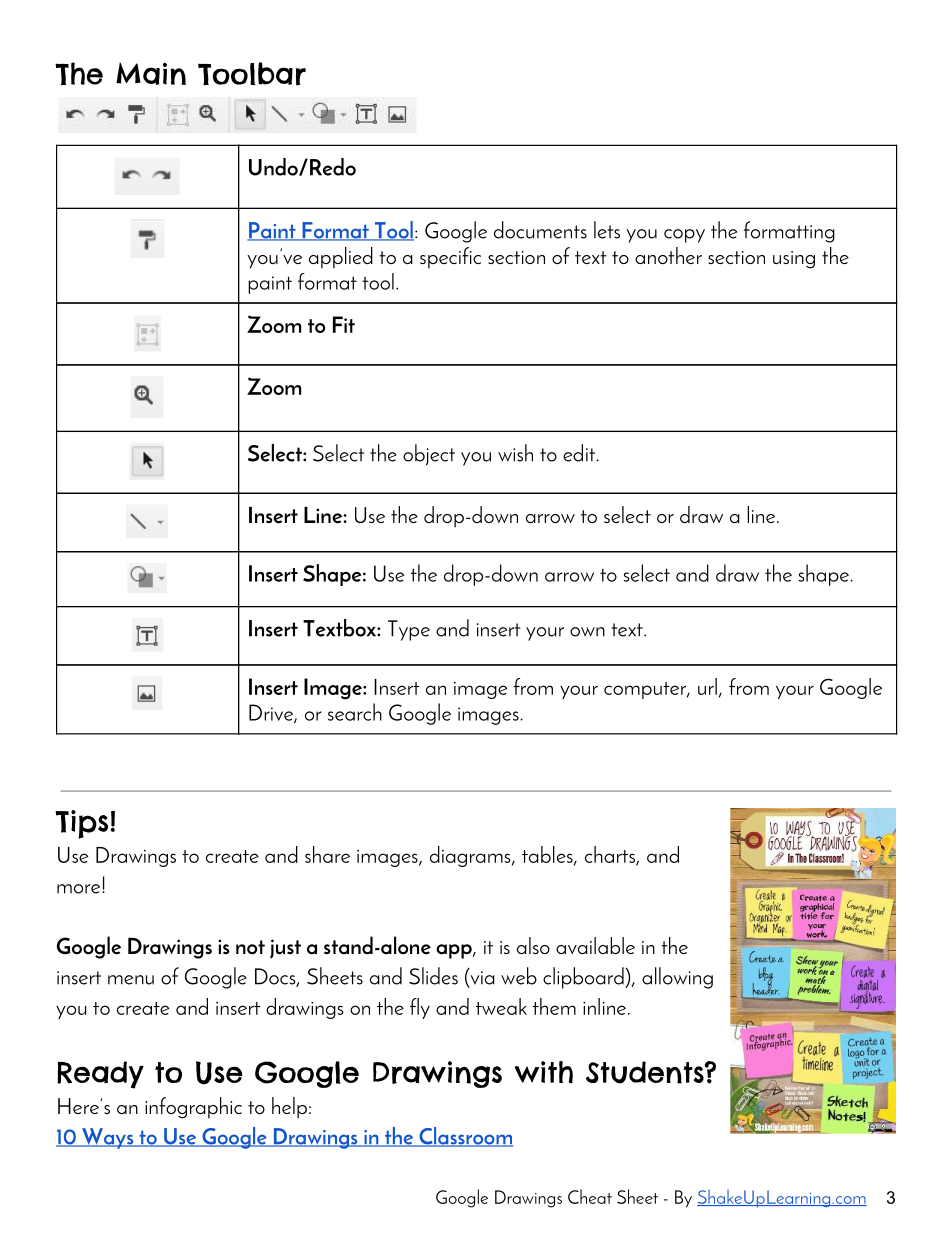 The image size is (952, 1233). What do you see at coordinates (668, 255) in the document?
I see `another` at bounding box center [668, 255].
